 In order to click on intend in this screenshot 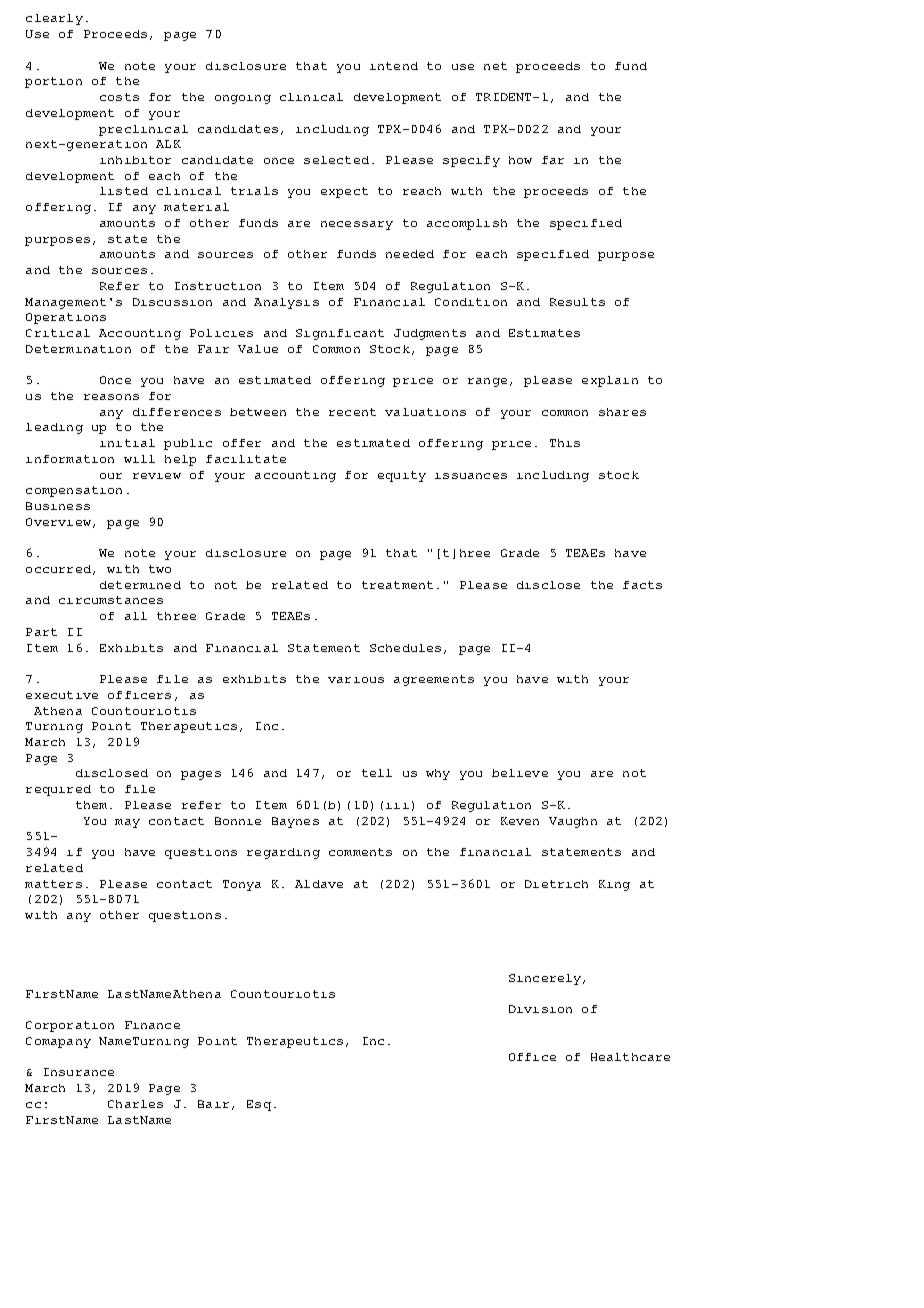, I will do `click(394, 66)`.
